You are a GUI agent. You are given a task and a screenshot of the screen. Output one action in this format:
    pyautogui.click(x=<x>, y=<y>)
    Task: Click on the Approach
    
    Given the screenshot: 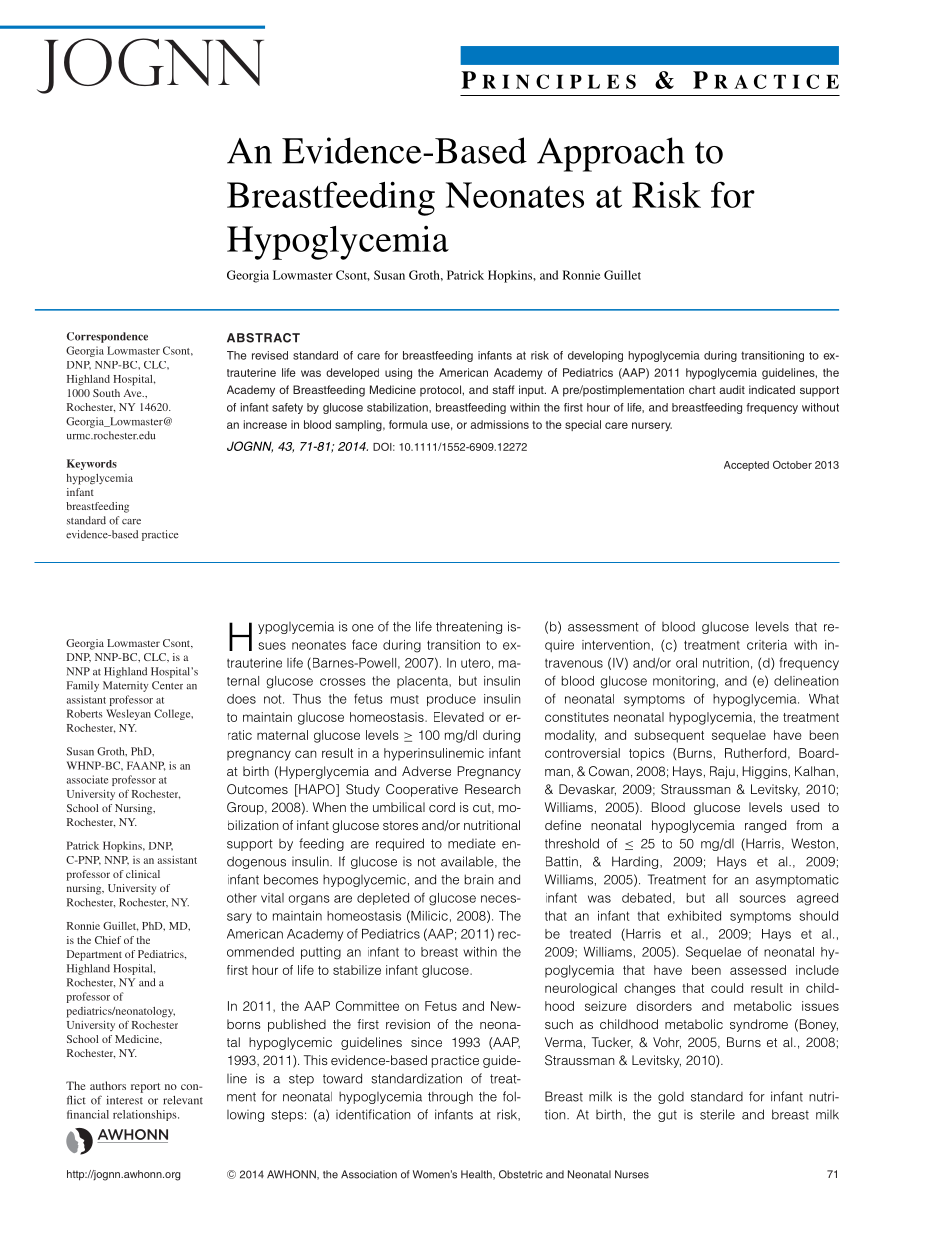 What is the action you would take?
    pyautogui.click(x=611, y=154)
